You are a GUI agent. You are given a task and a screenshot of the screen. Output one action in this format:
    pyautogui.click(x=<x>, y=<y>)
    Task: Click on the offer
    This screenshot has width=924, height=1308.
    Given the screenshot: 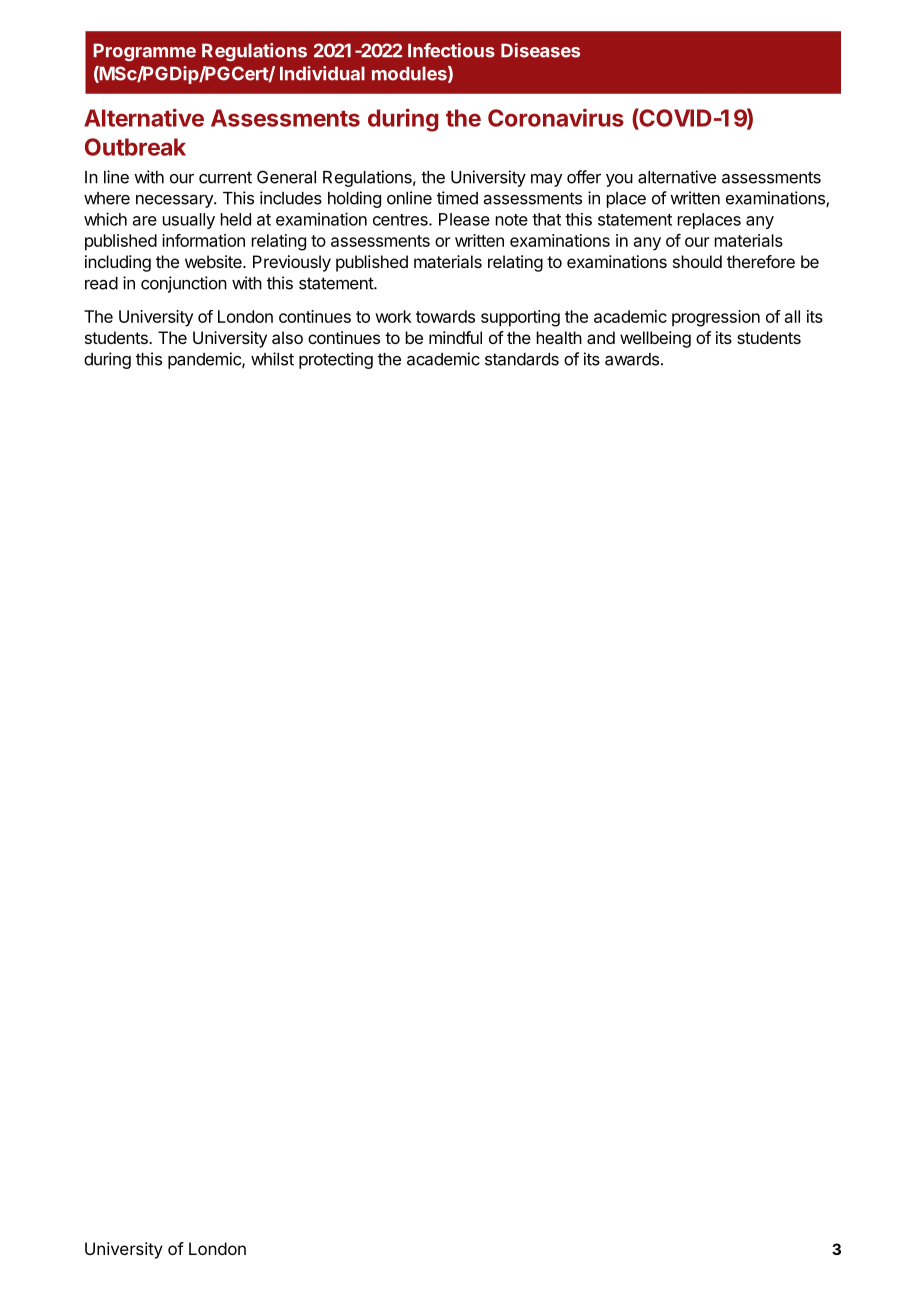 What is the action you would take?
    pyautogui.click(x=584, y=177)
